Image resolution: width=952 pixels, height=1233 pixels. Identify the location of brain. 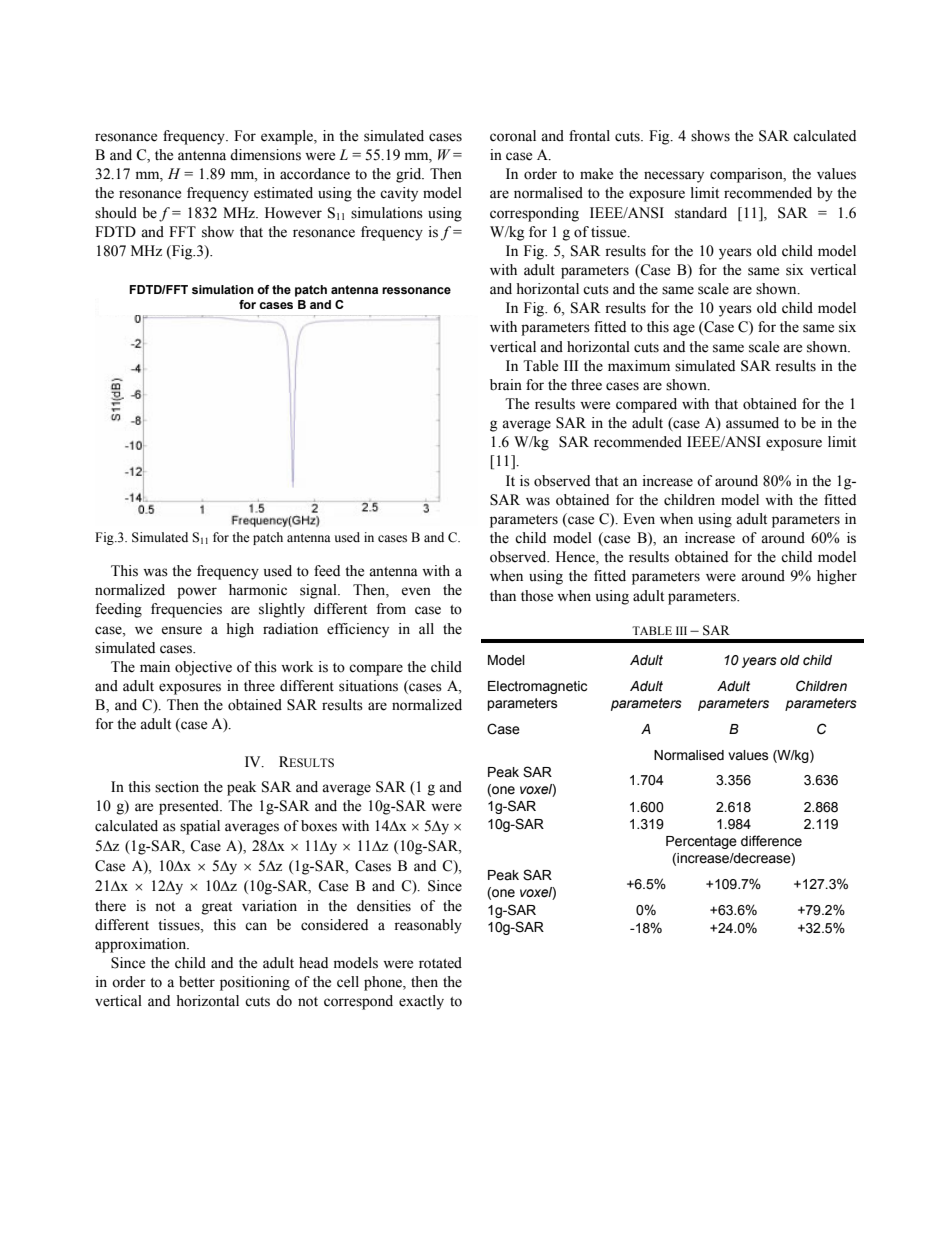
(506, 385).
